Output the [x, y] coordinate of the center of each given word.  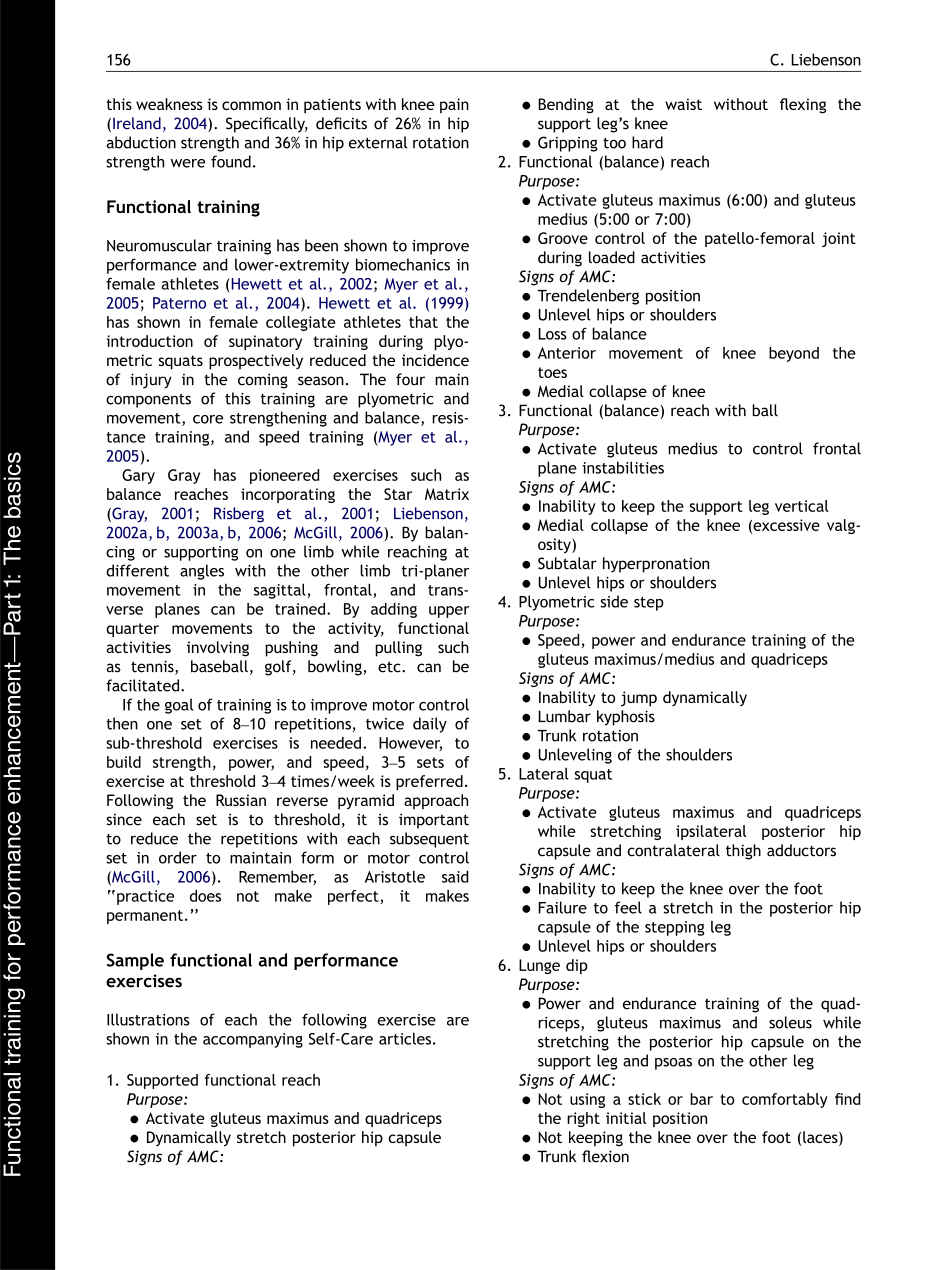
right [583, 1119]
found [231, 161]
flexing [803, 106]
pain [454, 106]
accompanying [253, 1040]
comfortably [785, 1100]
